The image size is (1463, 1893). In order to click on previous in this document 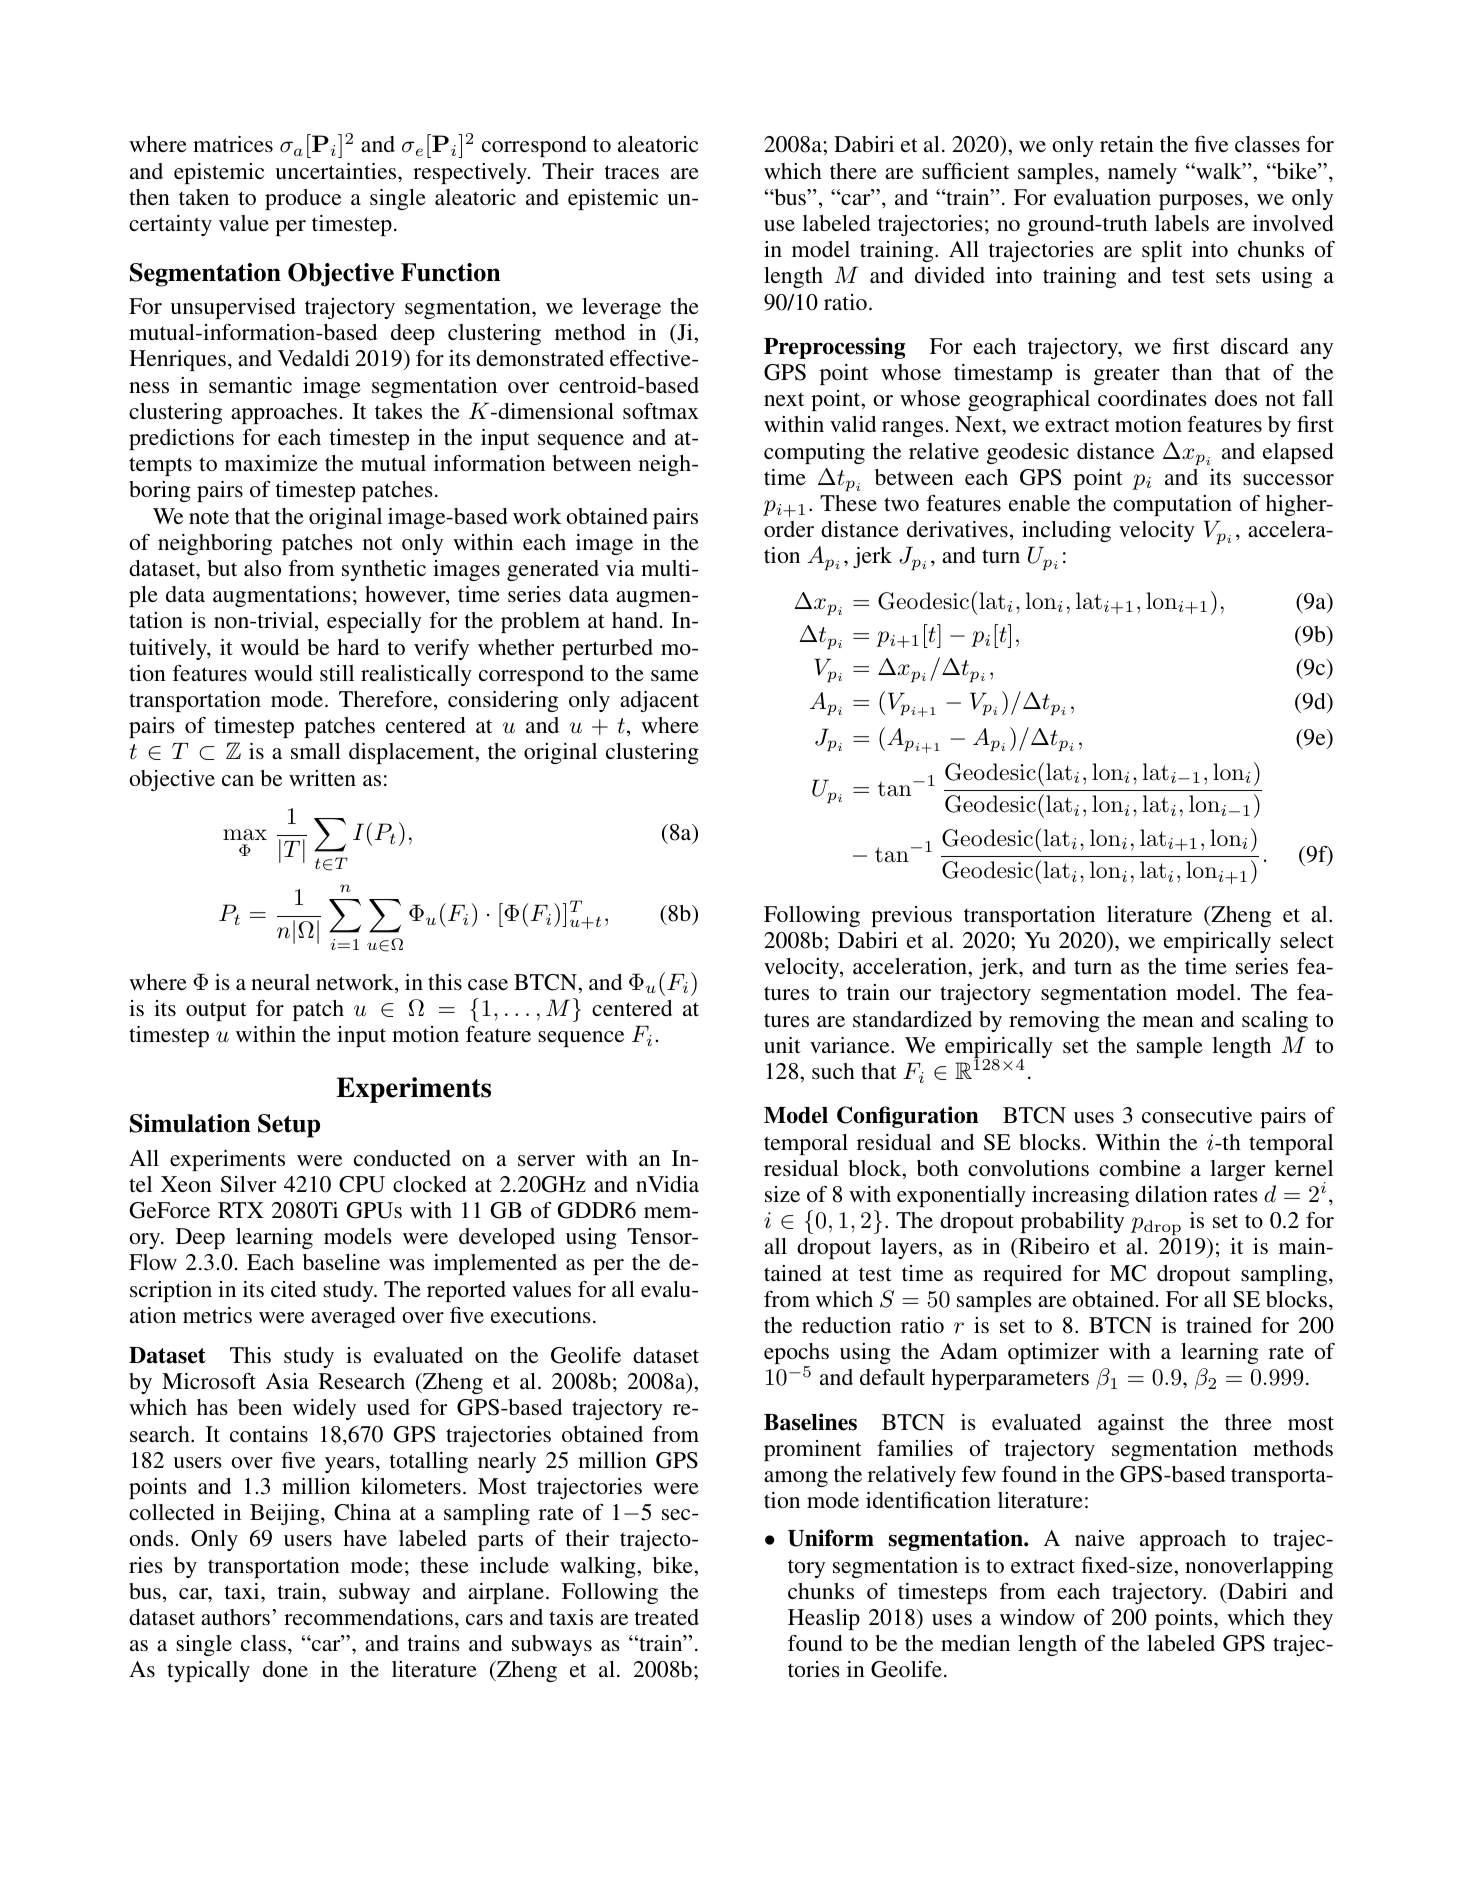, I will do `click(911, 916)`.
